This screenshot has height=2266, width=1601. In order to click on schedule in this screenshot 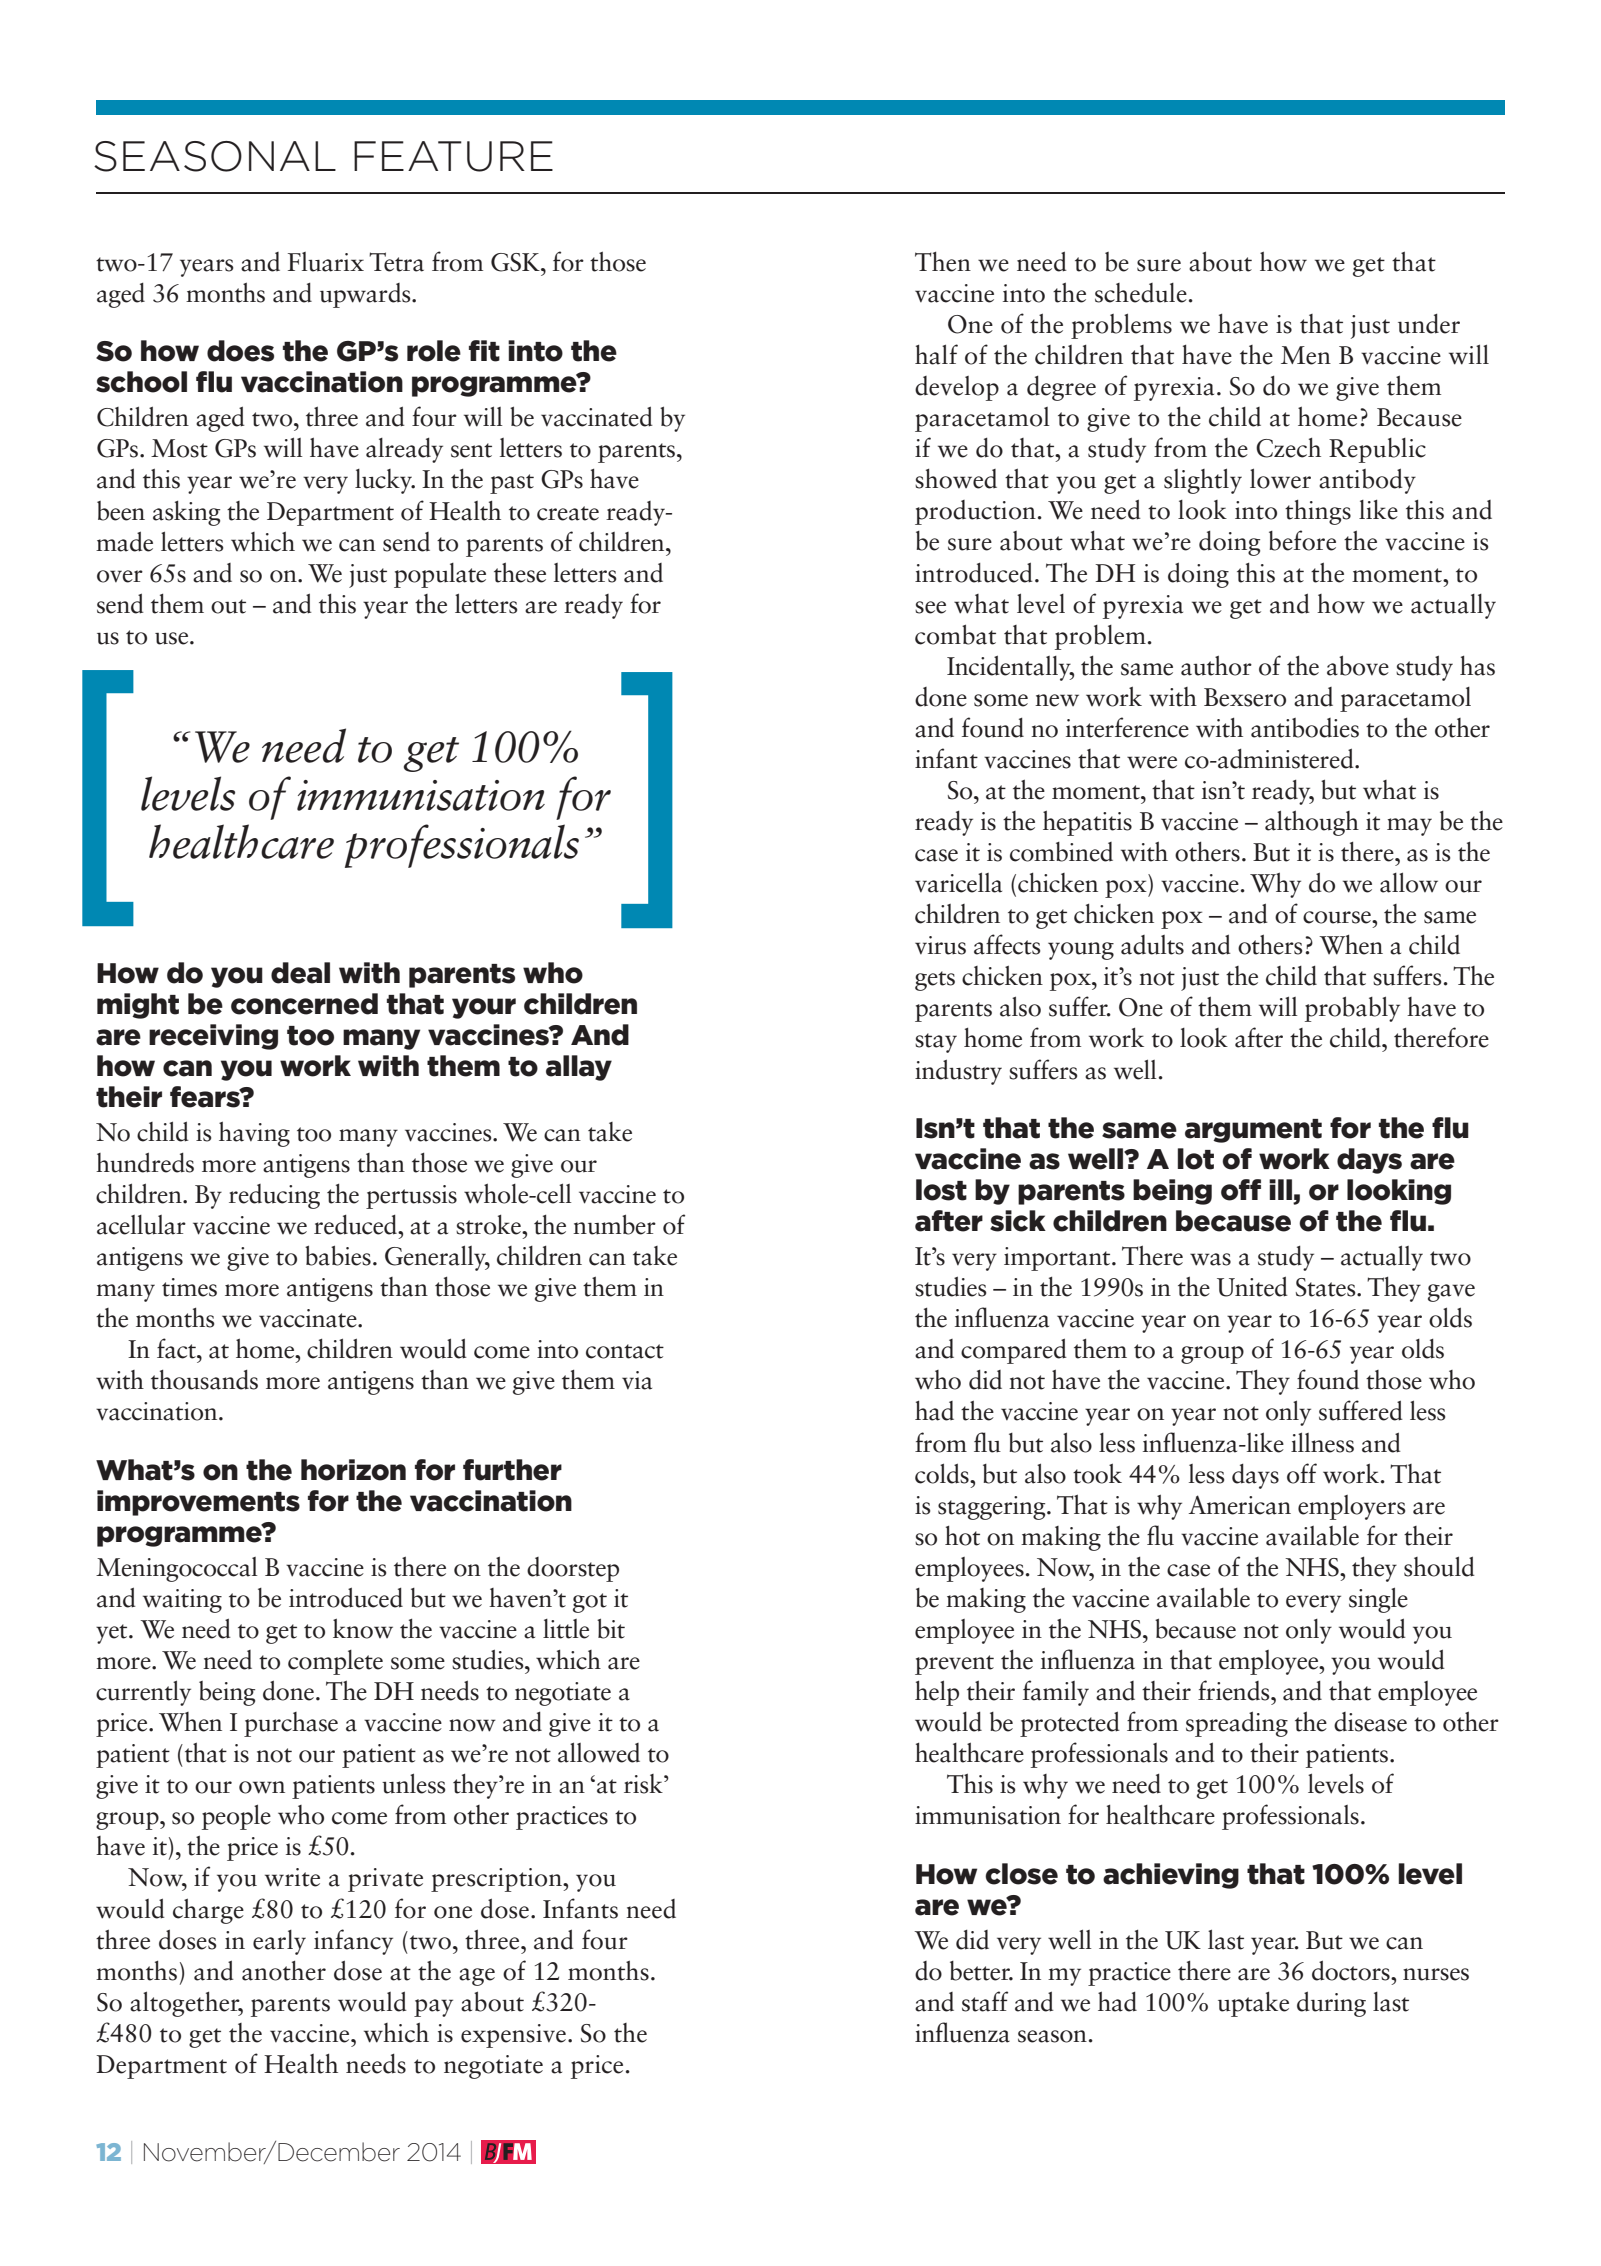, I will do `click(1141, 293)`.
